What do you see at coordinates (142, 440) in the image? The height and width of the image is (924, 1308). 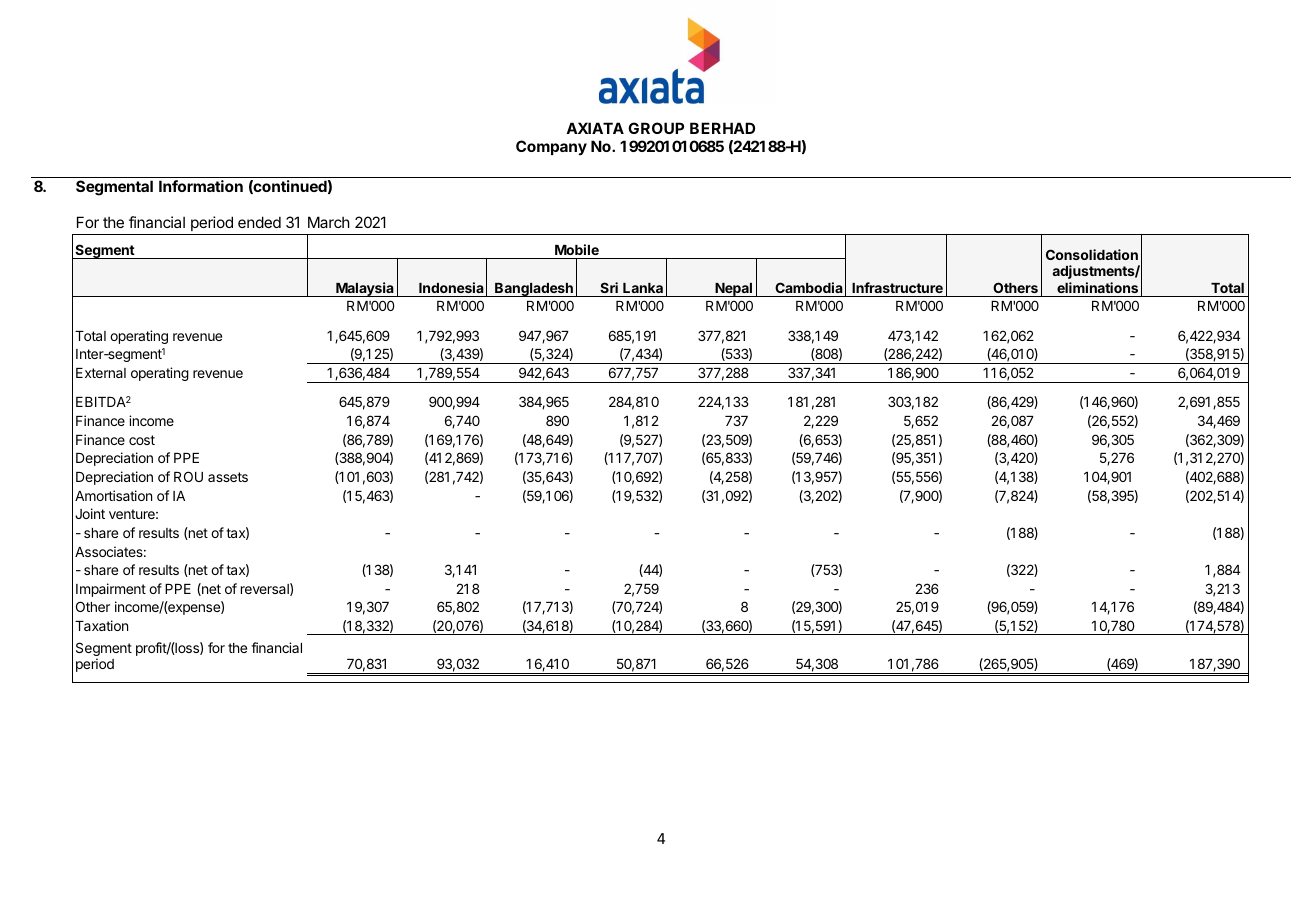 I see `cost` at bounding box center [142, 440].
